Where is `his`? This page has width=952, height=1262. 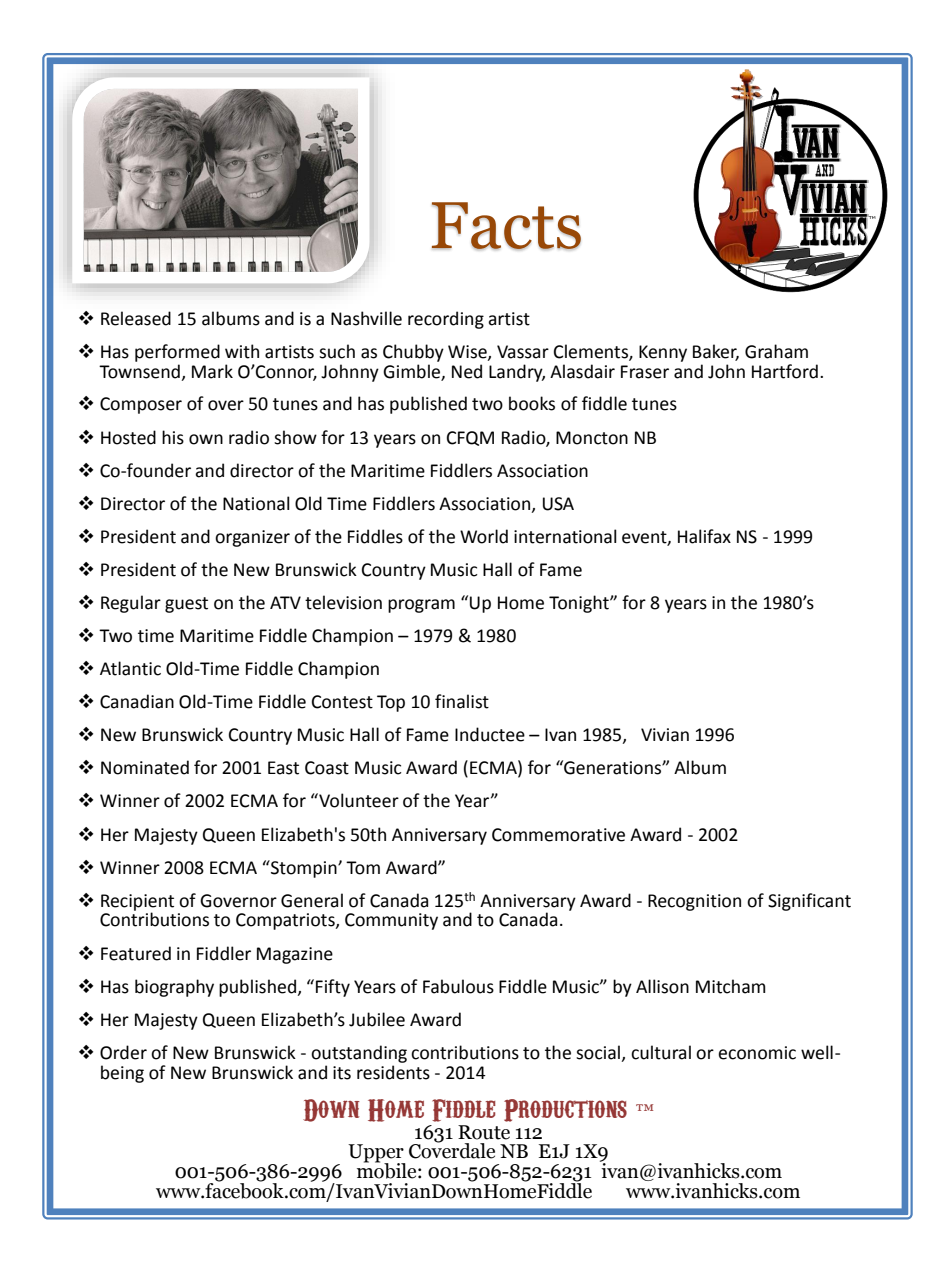
his is located at coordinates (173, 437).
